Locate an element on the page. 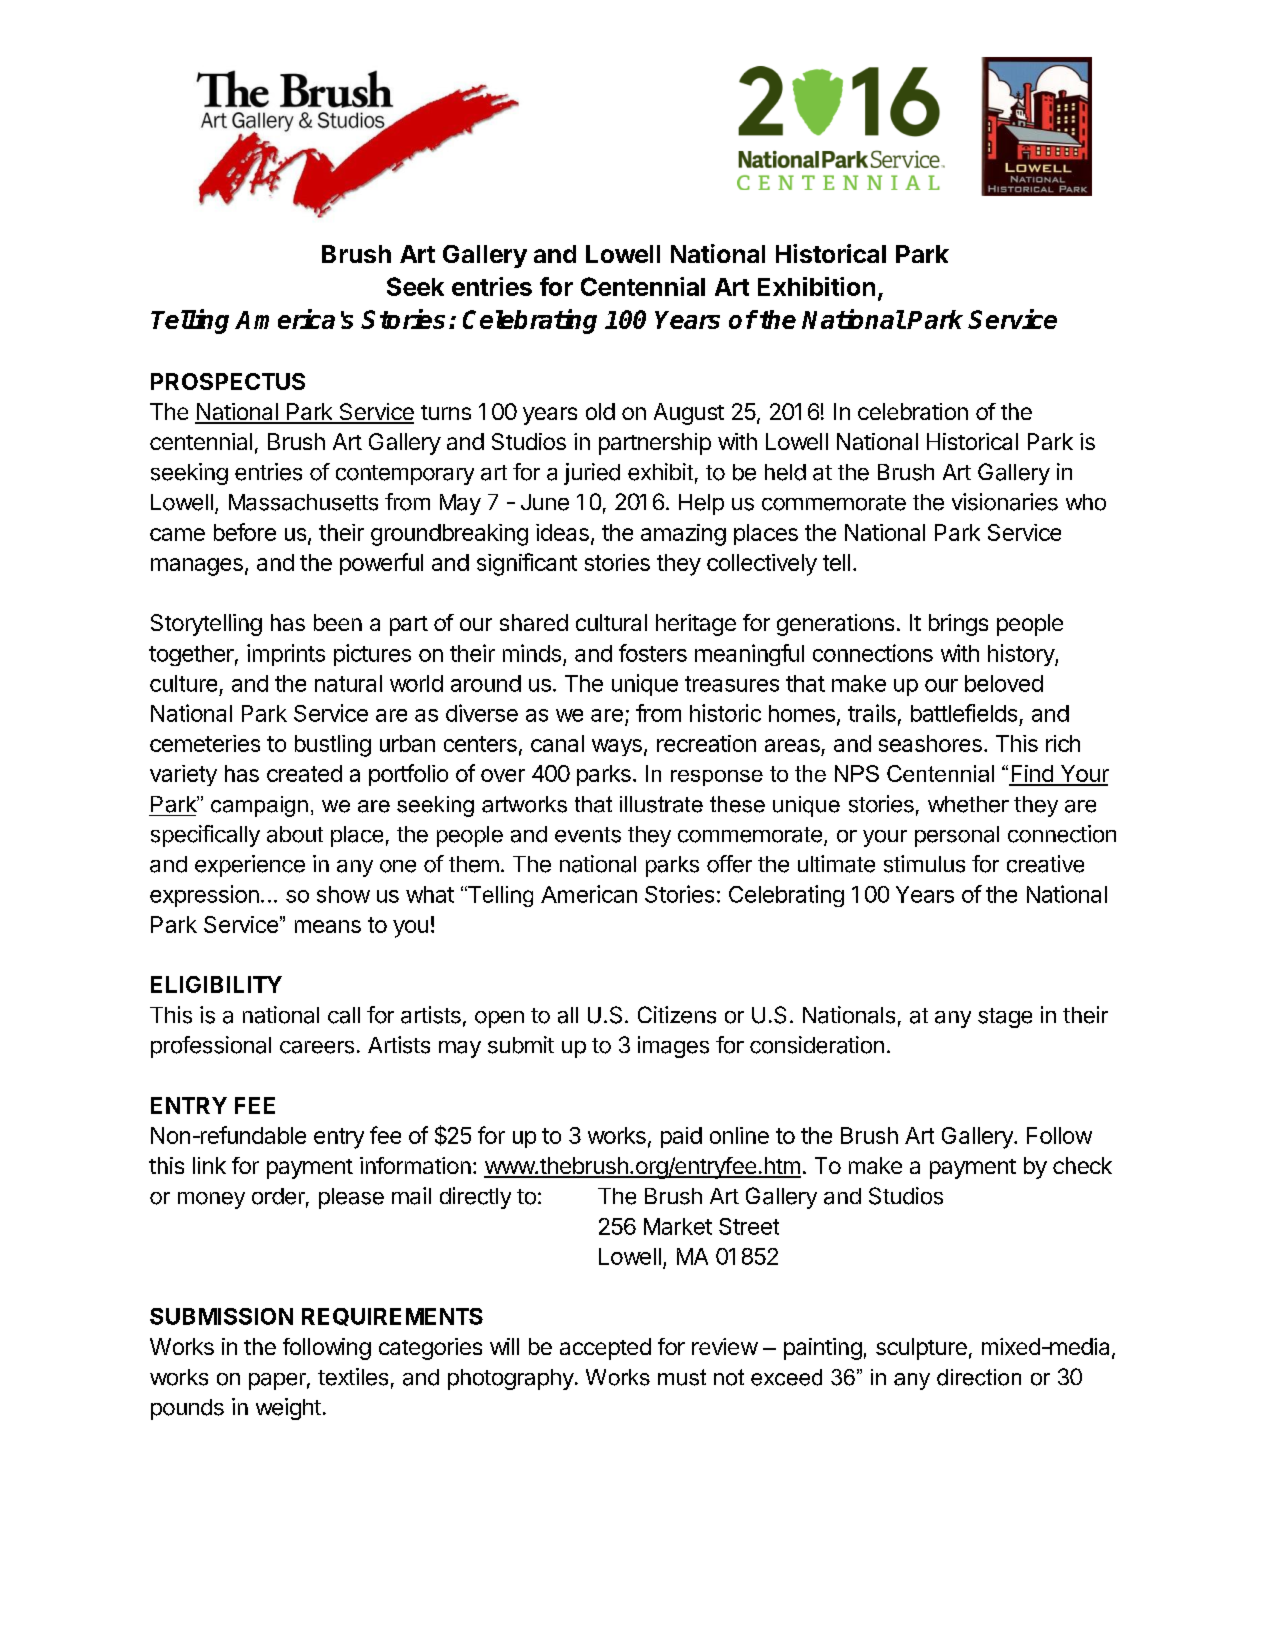 Image resolution: width=1269 pixels, height=1642 pixels. check is located at coordinates (1082, 1165).
